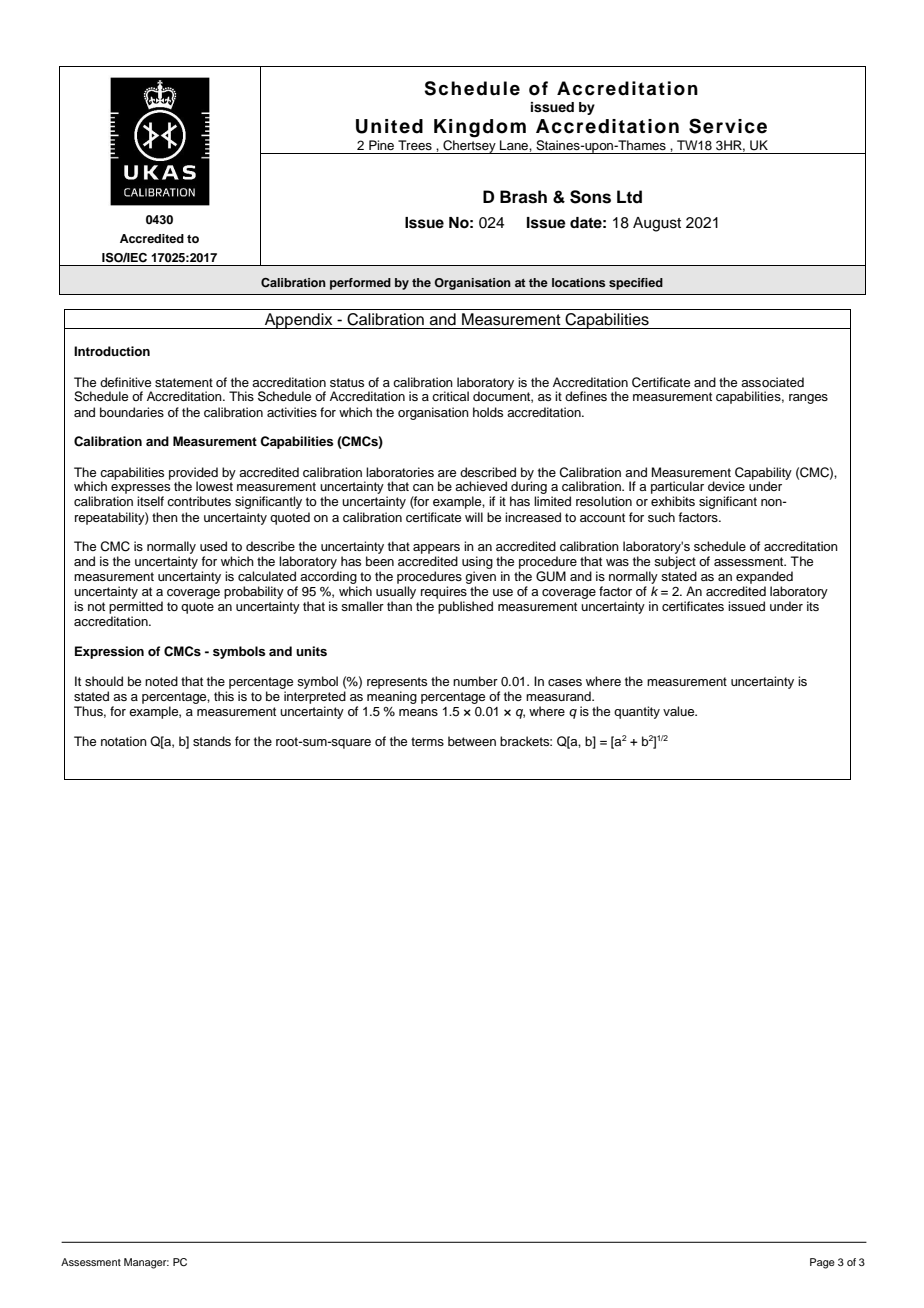  I want to click on noted, so click(161, 681).
